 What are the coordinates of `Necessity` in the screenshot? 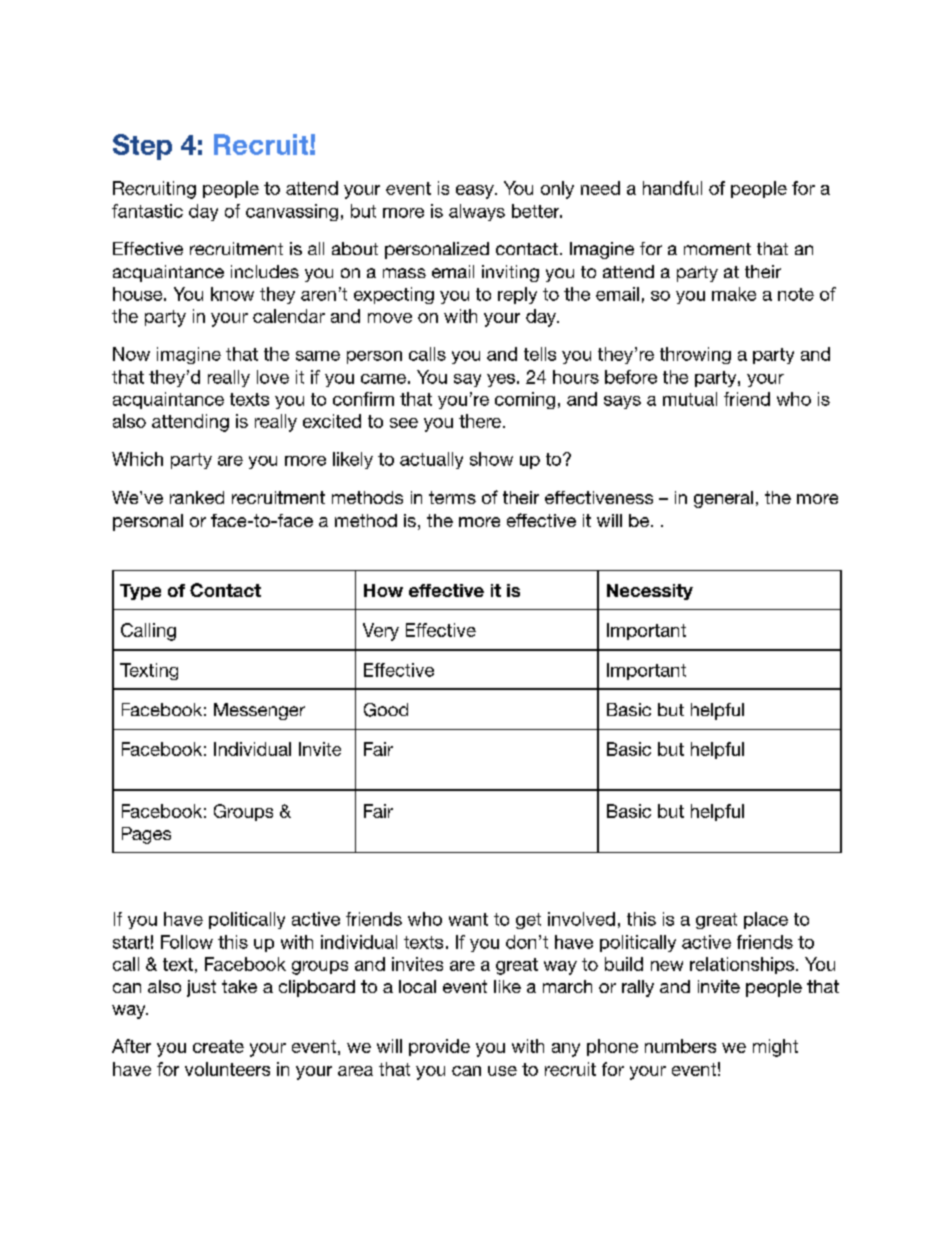 It's located at (650, 592).
